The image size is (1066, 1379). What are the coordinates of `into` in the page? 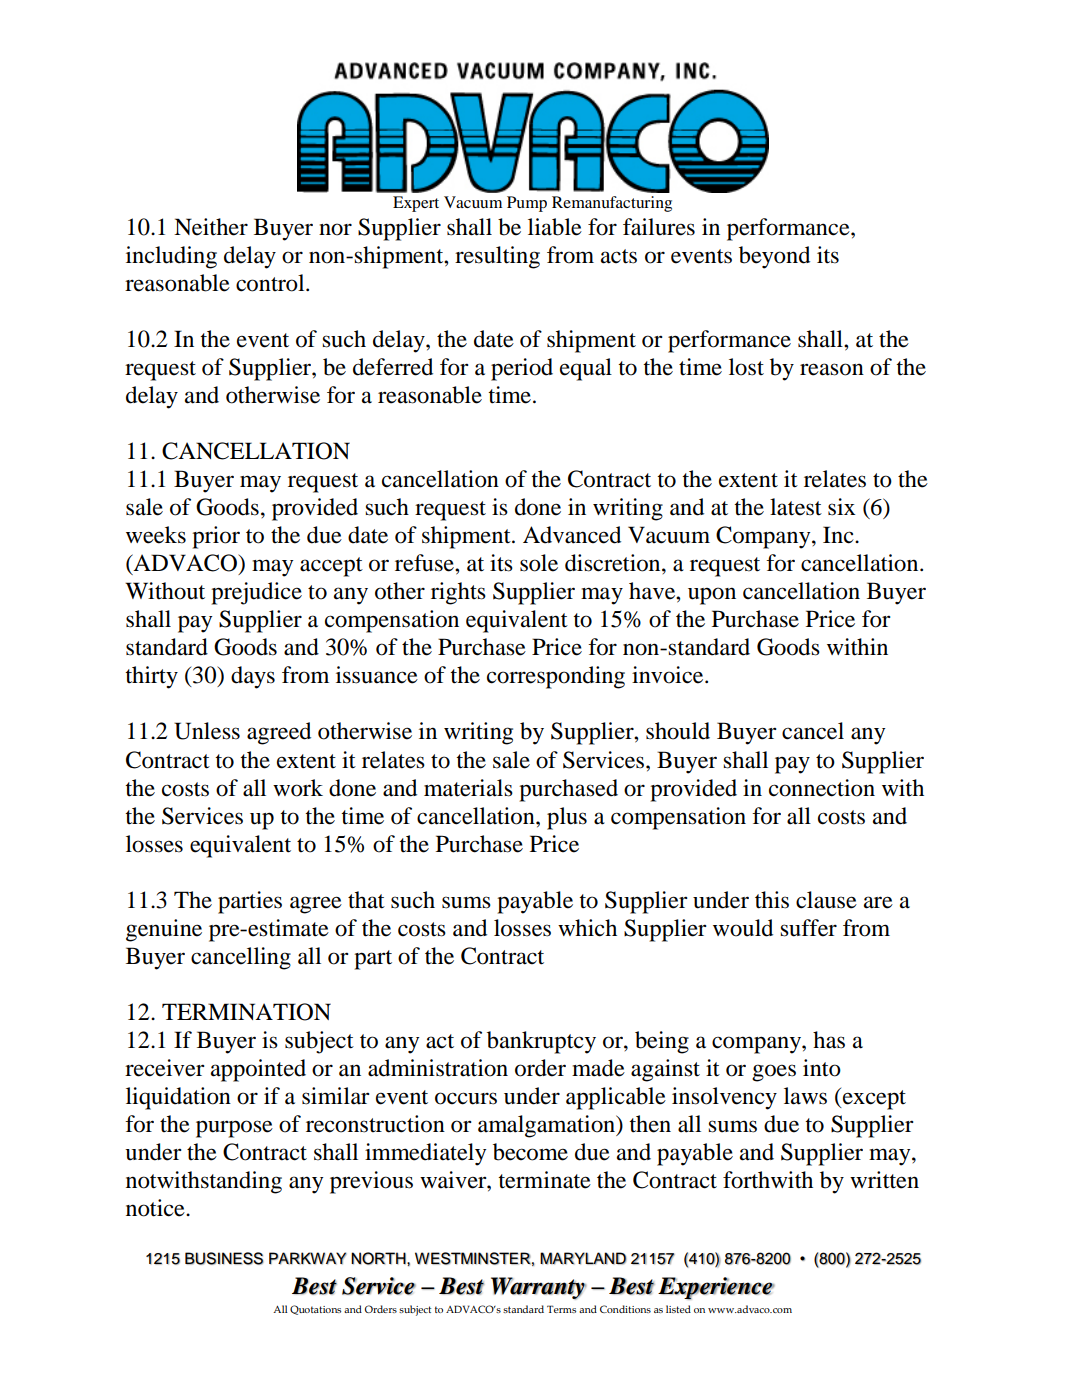 It's located at (822, 1068).
